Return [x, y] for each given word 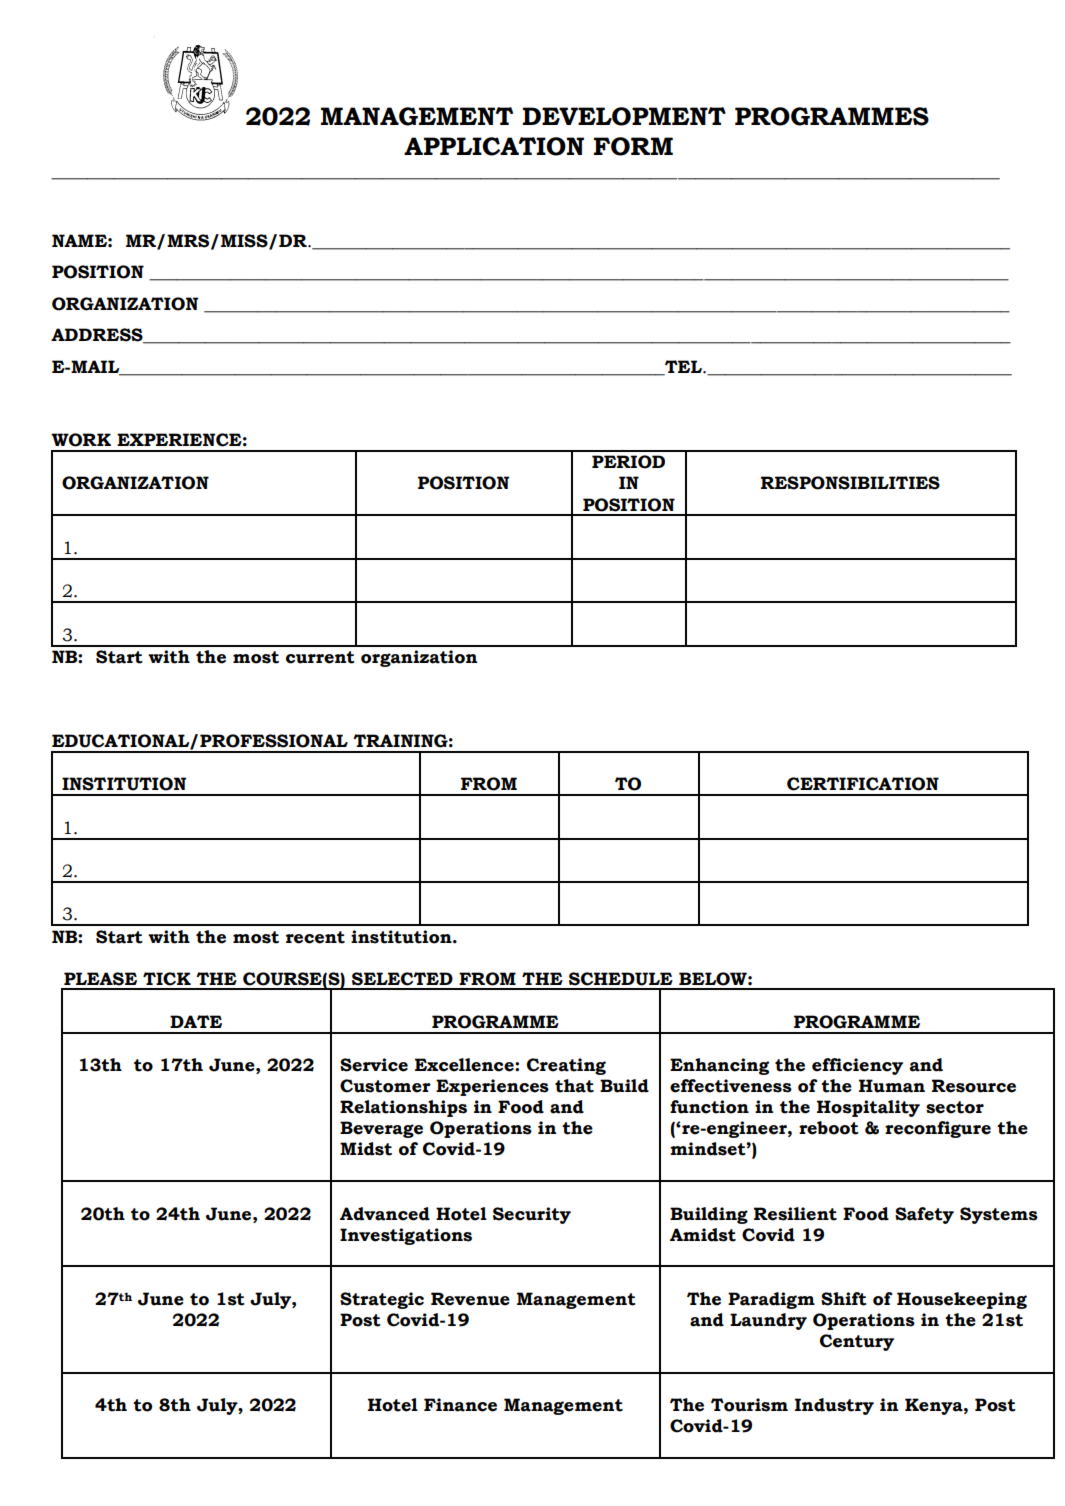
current [320, 657]
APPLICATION [494, 146]
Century [857, 1342]
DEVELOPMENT [624, 116]
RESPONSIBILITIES [850, 483]
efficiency [857, 1066]
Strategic [382, 1300]
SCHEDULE [621, 979]
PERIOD [628, 462]
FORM [633, 146]
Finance [460, 1405]
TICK [167, 979]
